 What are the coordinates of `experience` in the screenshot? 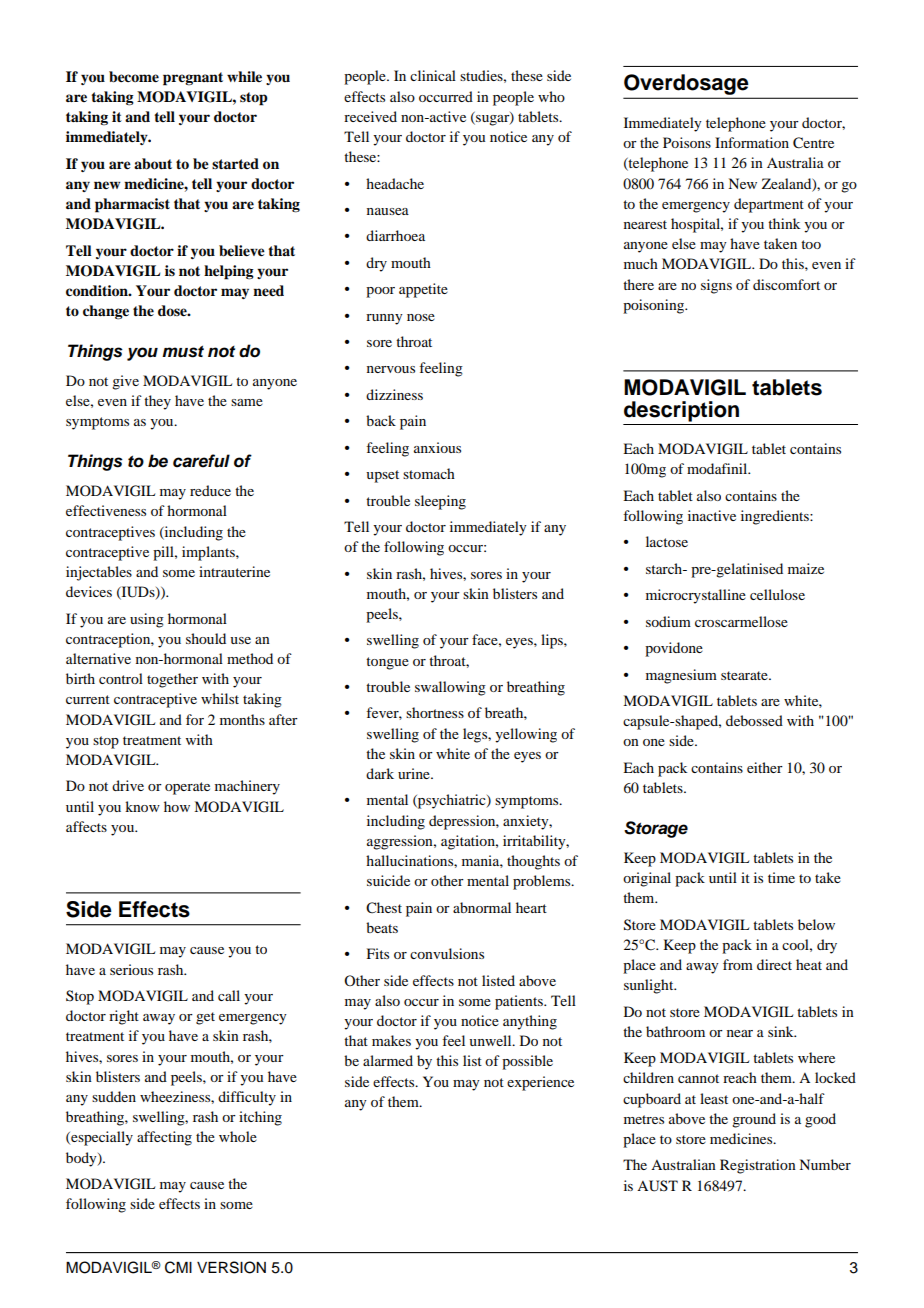 It's located at (540, 1083).
